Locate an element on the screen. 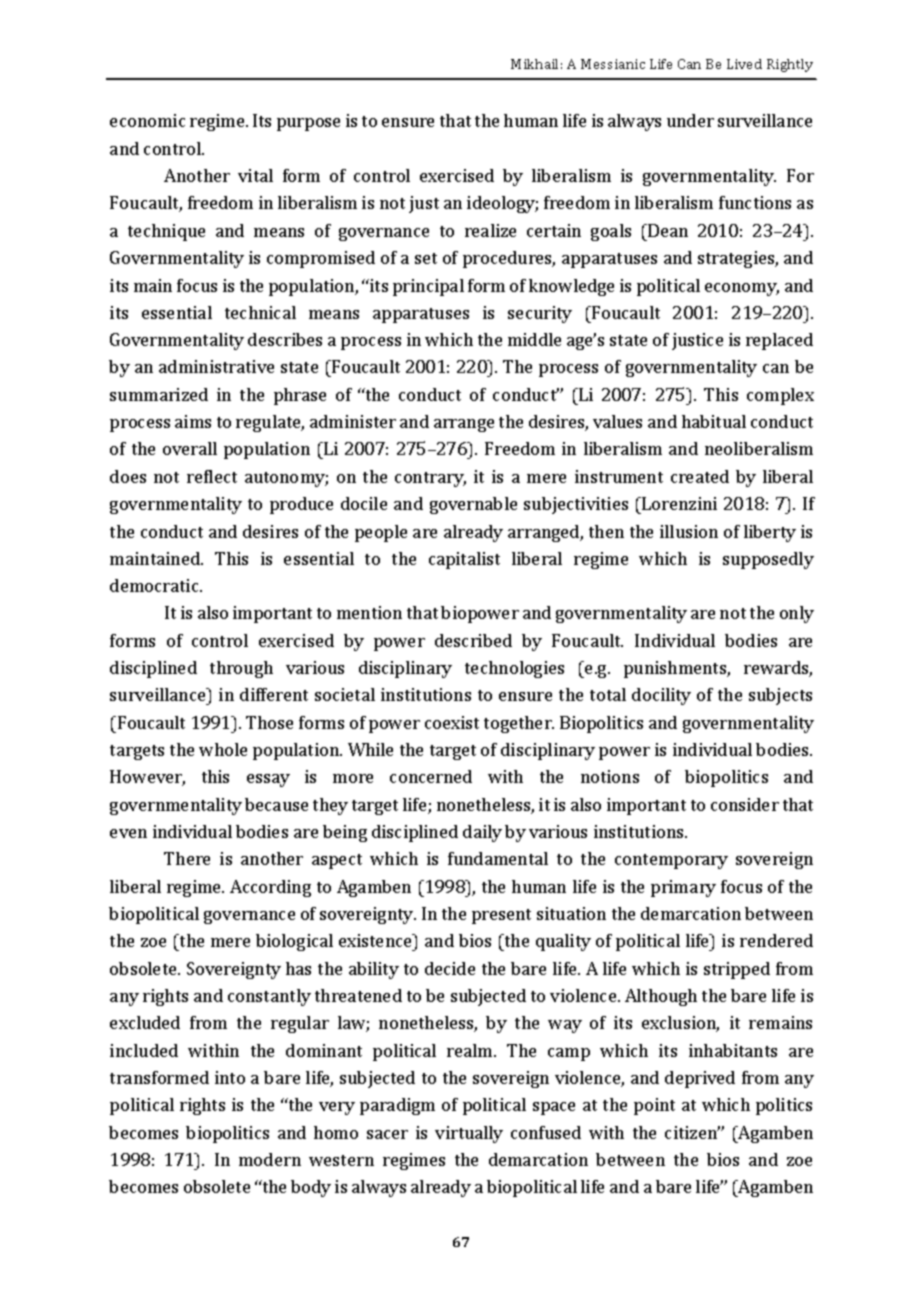 The width and height of the screenshot is (924, 1308). decide is located at coordinates (450, 968).
